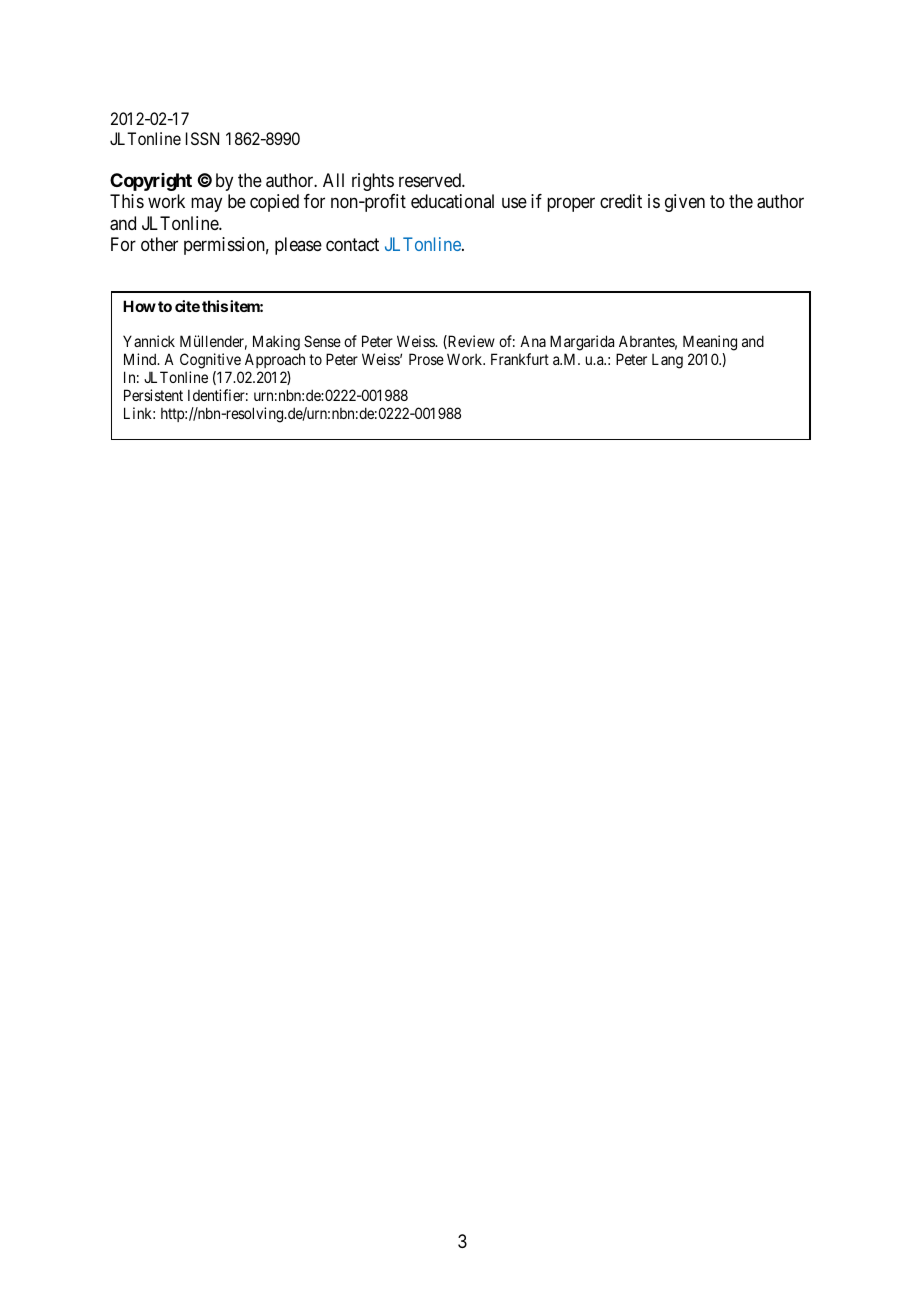 The image size is (924, 1308). I want to click on other, so click(159, 244).
